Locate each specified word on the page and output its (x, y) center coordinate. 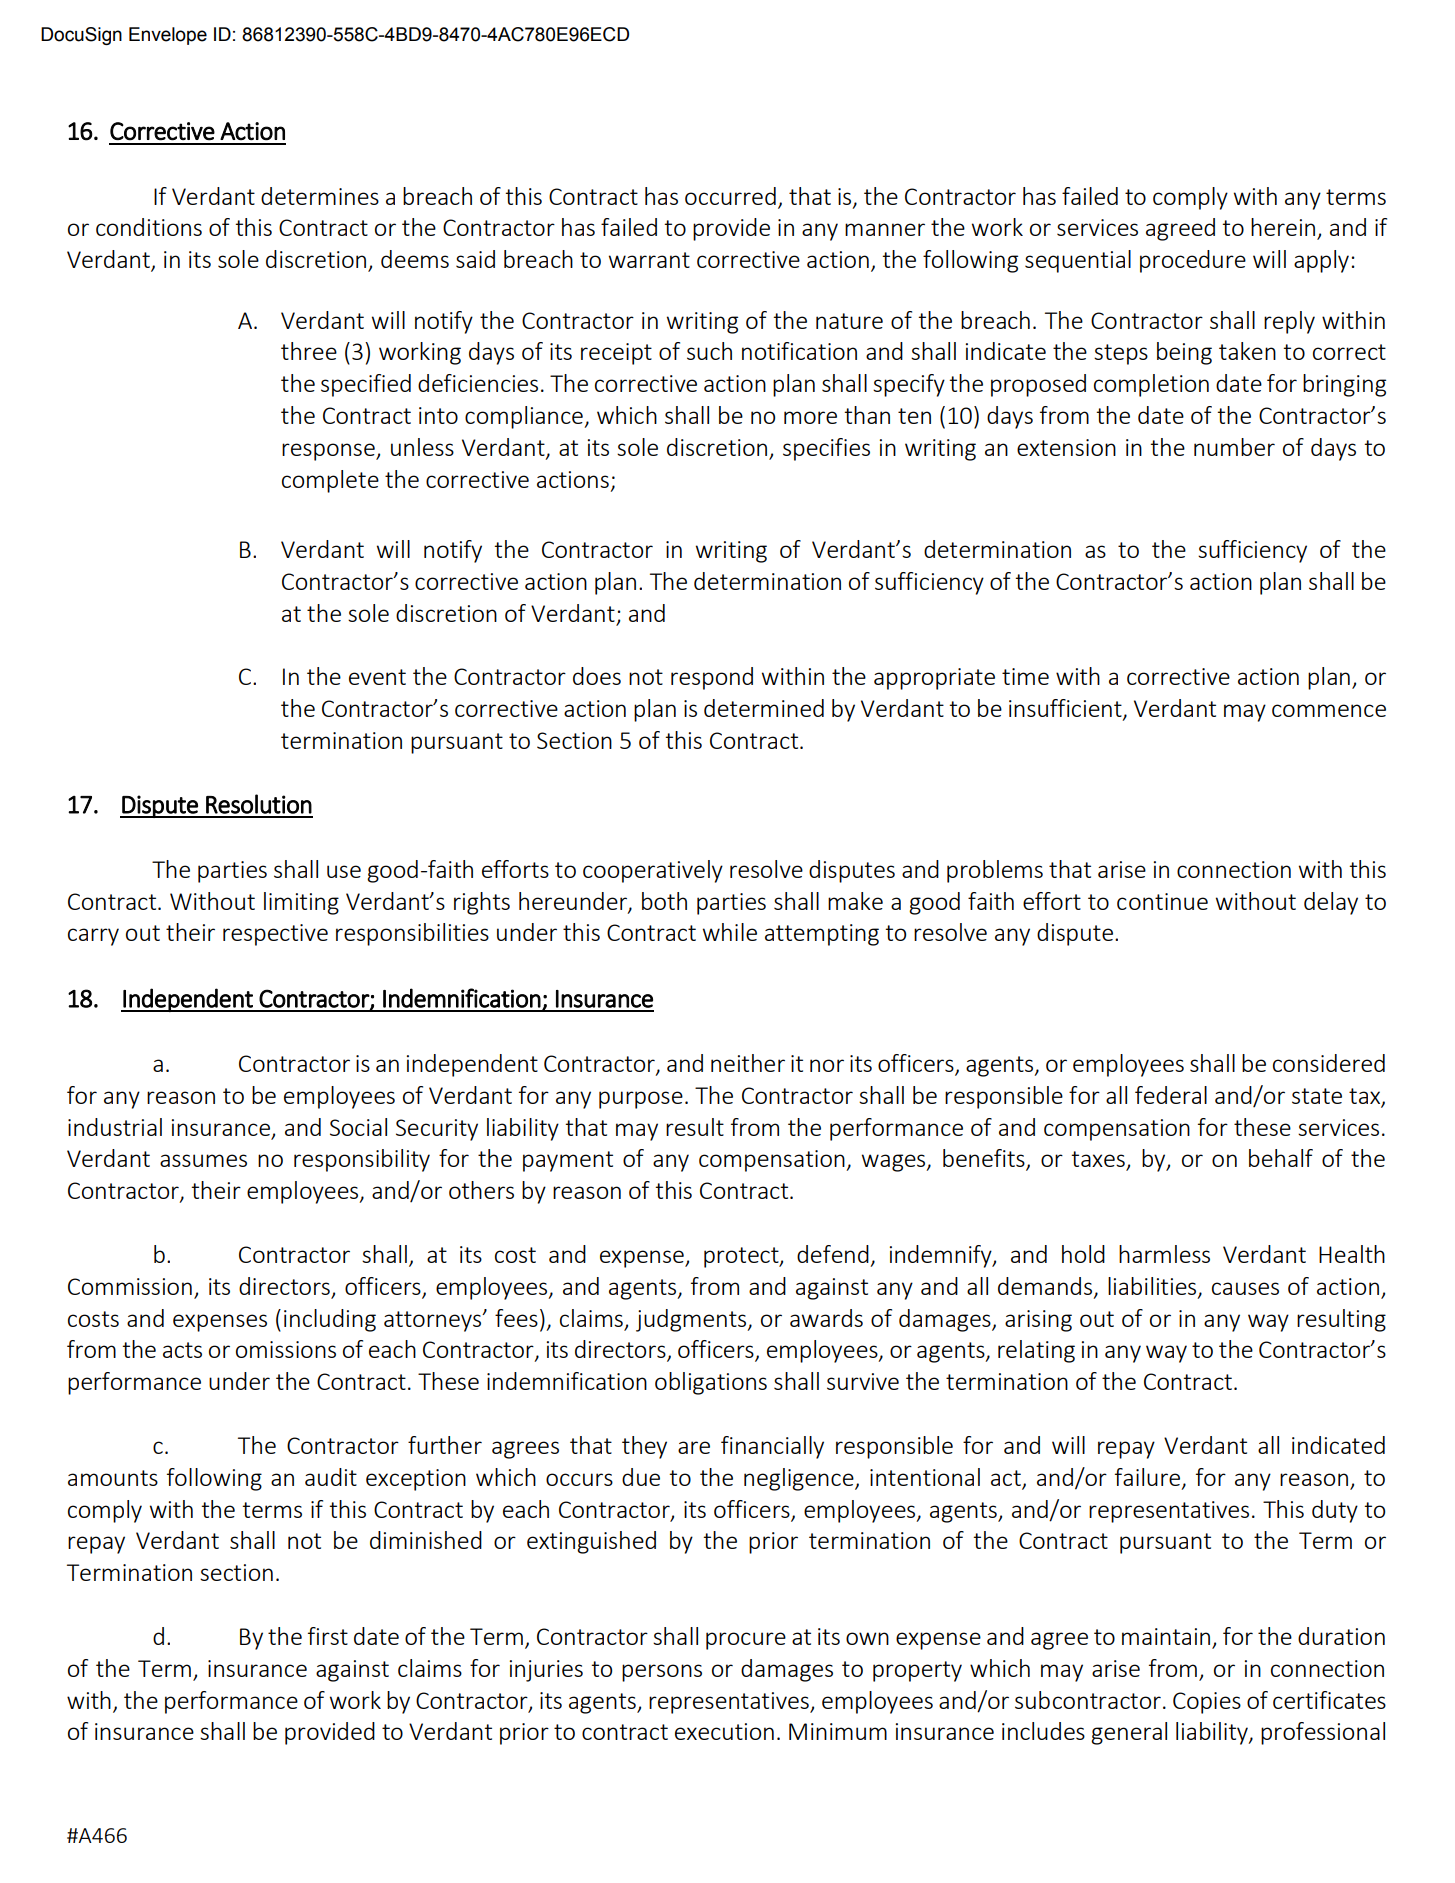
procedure (1193, 261)
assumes (203, 1160)
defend (833, 1254)
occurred (730, 196)
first (328, 1636)
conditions (149, 227)
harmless (1164, 1254)
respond (712, 678)
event (377, 677)
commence (1329, 710)
